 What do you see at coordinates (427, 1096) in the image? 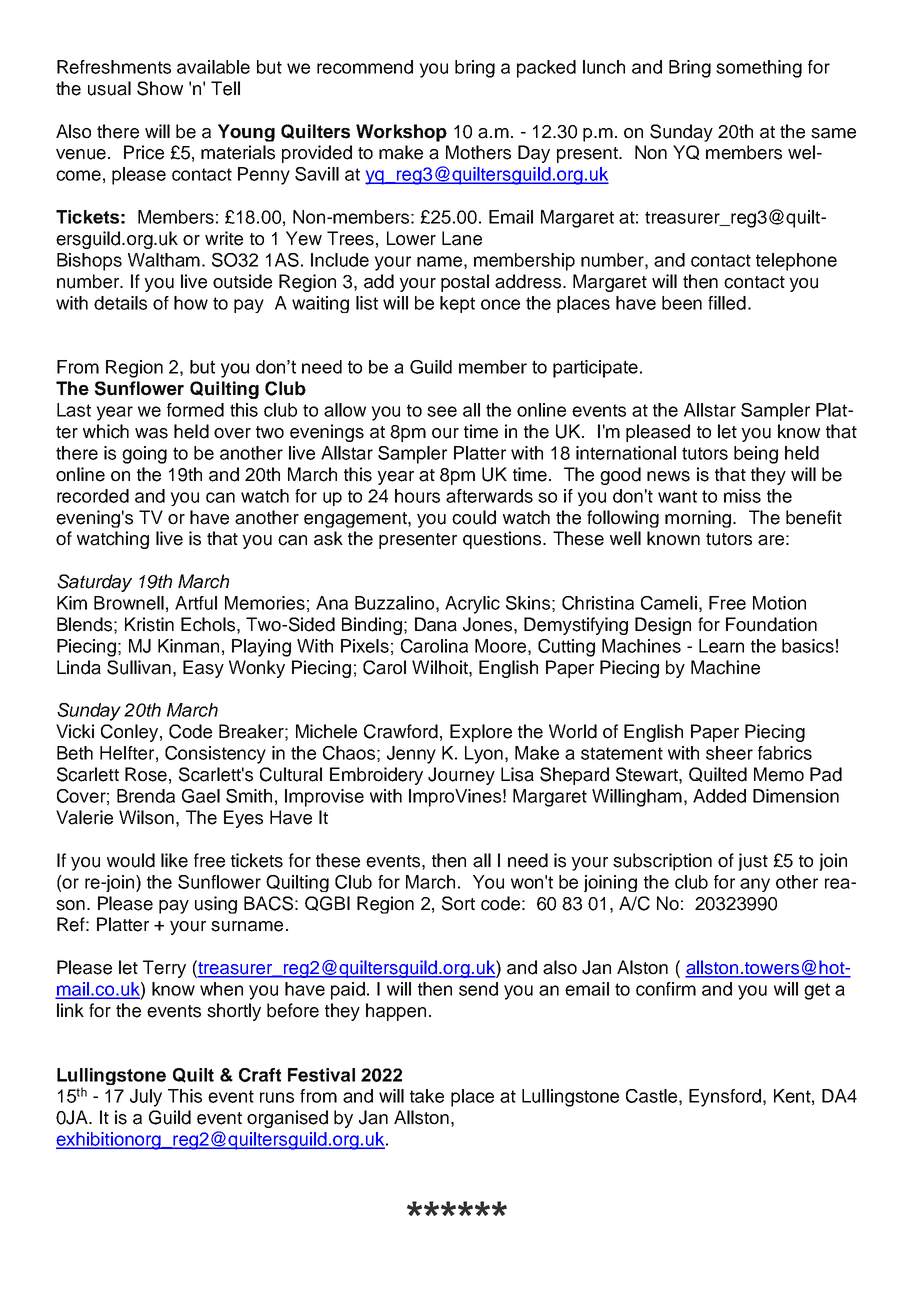
I see `take` at bounding box center [427, 1096].
